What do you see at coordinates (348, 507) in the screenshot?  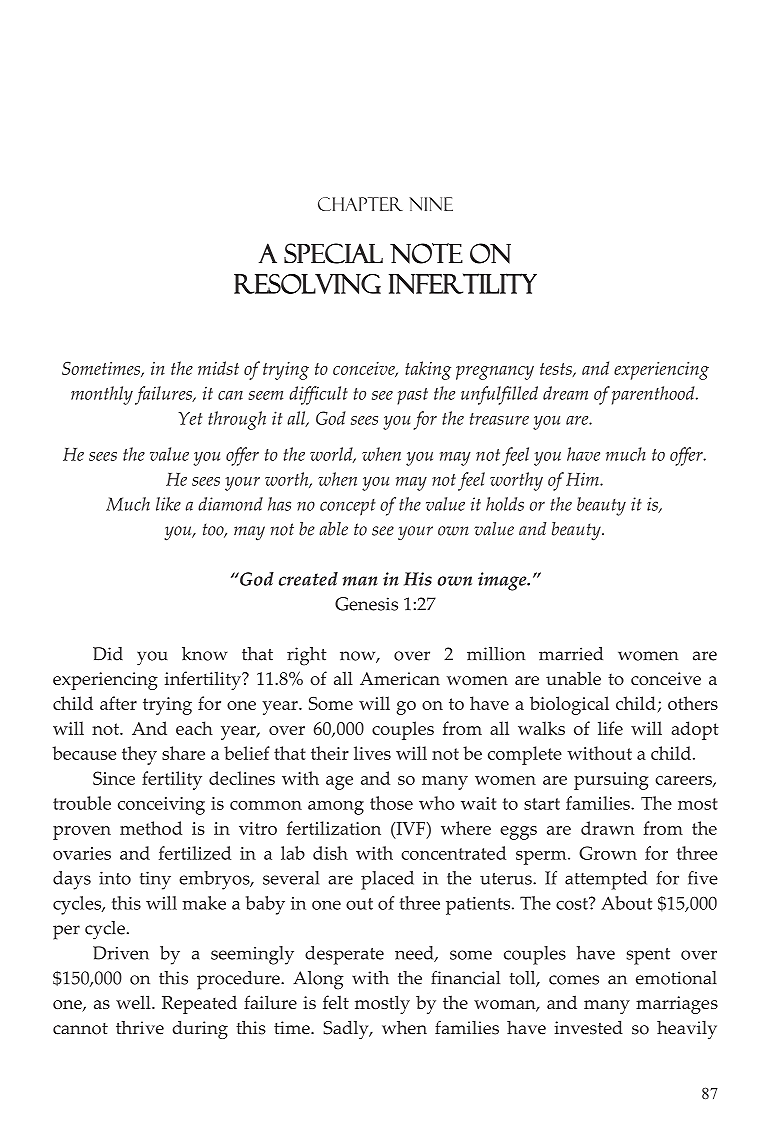 I see `concept` at bounding box center [348, 507].
